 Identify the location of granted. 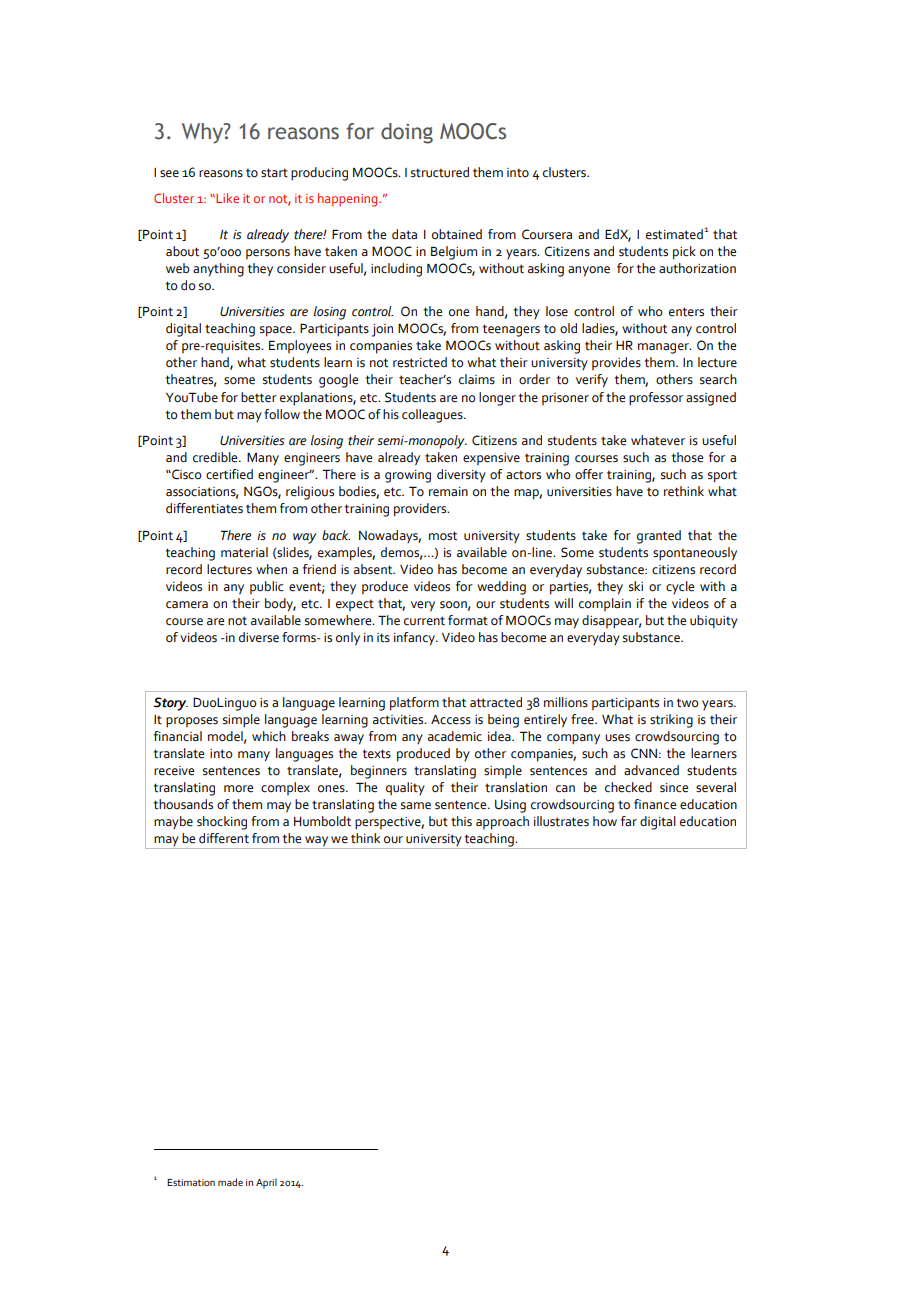
(659, 537).
